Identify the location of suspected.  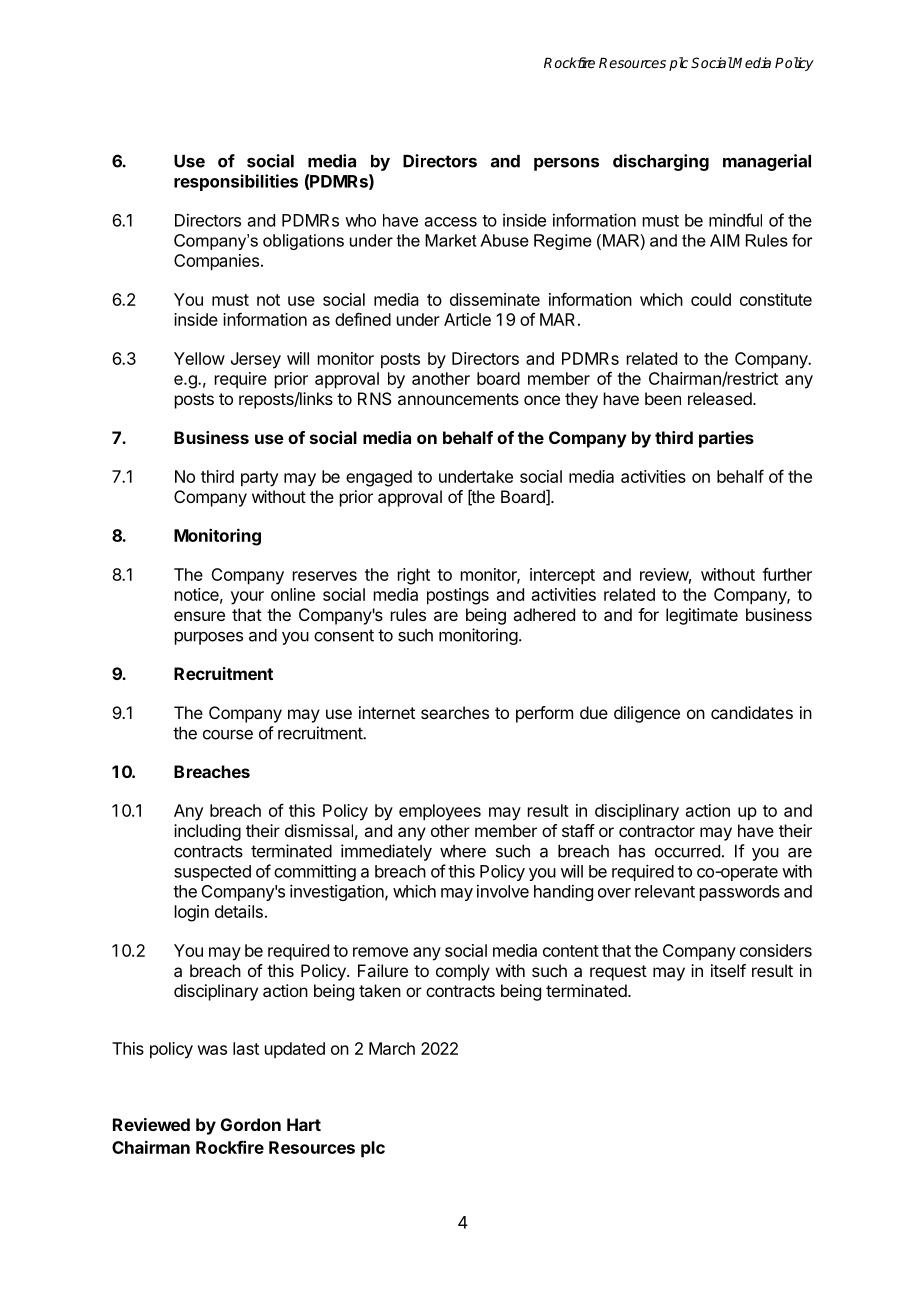
(212, 873).
